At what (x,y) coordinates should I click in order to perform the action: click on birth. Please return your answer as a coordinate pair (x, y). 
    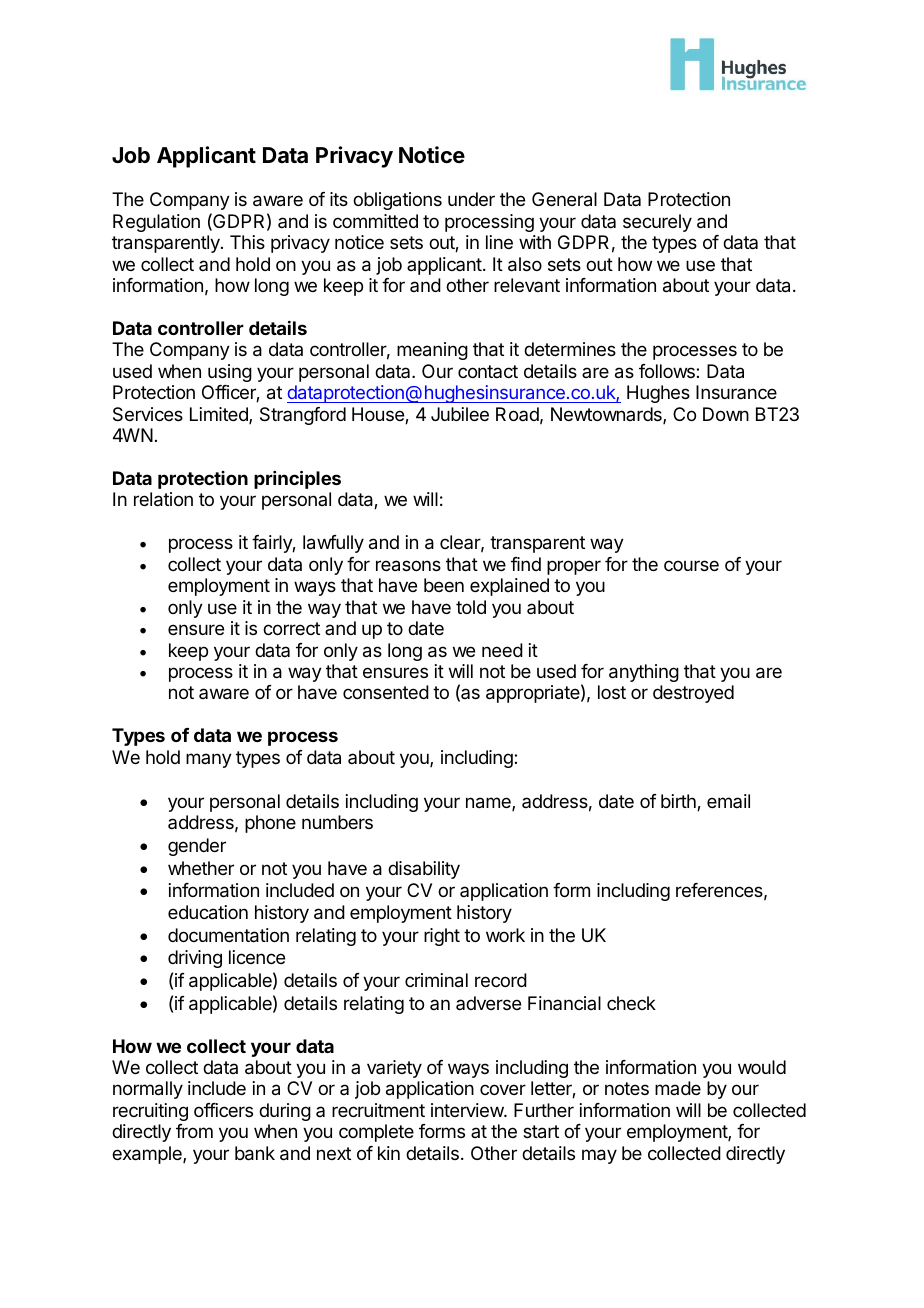
    Looking at the image, I should click on (679, 802).
